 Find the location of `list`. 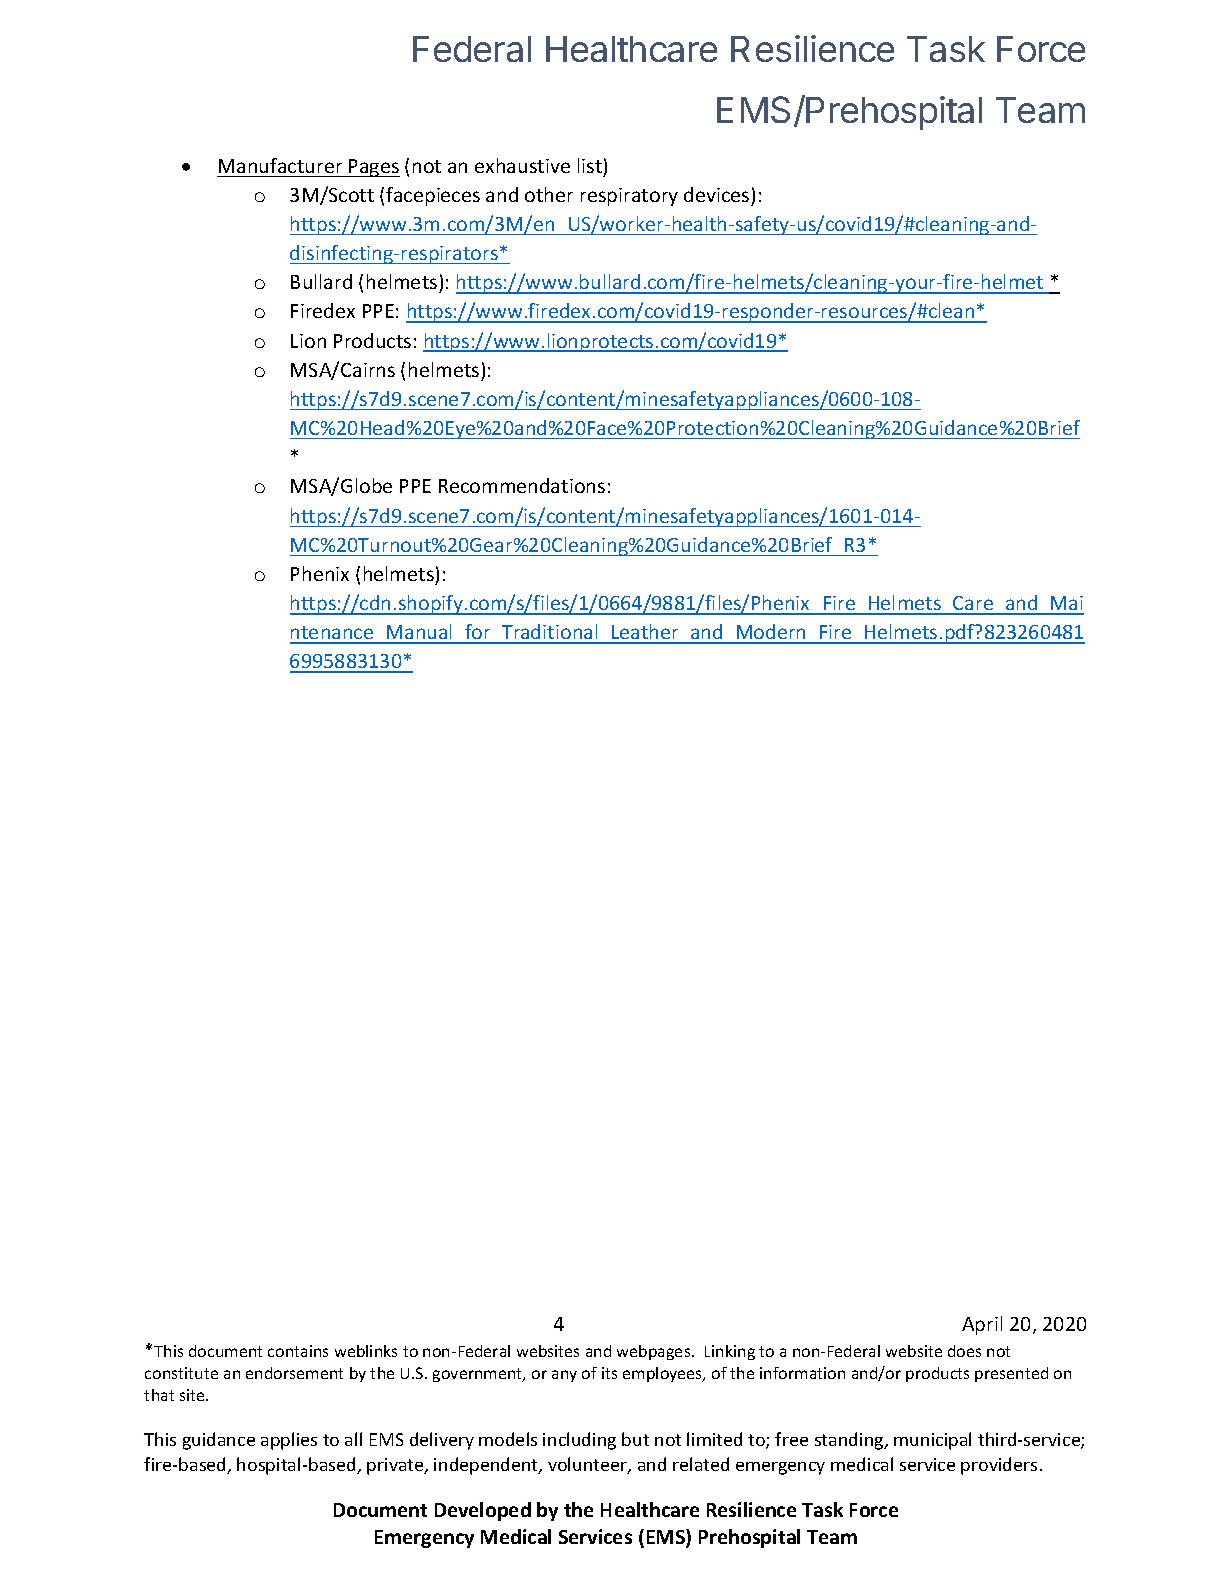

list is located at coordinates (590, 165).
